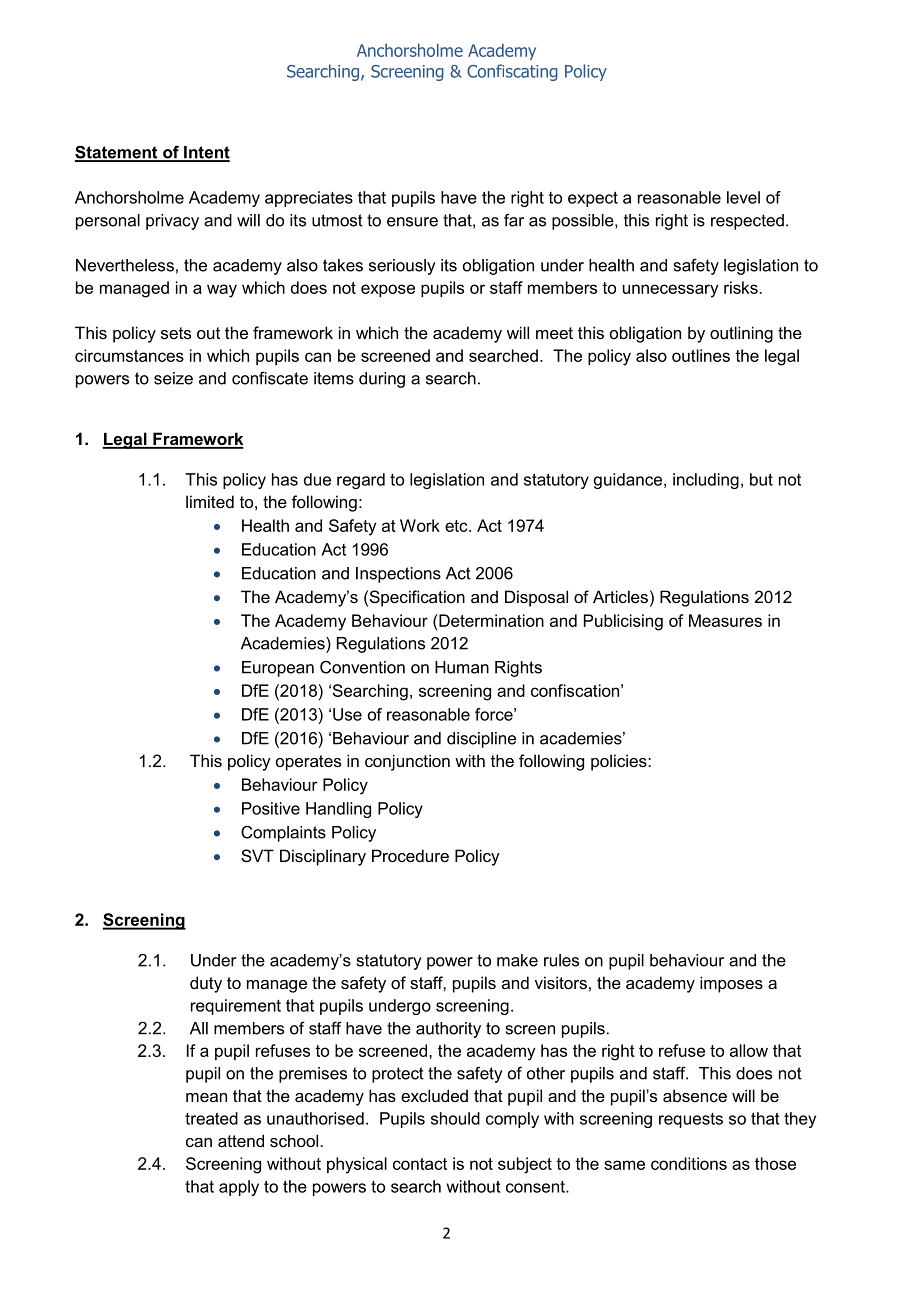  I want to click on level, so click(743, 197).
